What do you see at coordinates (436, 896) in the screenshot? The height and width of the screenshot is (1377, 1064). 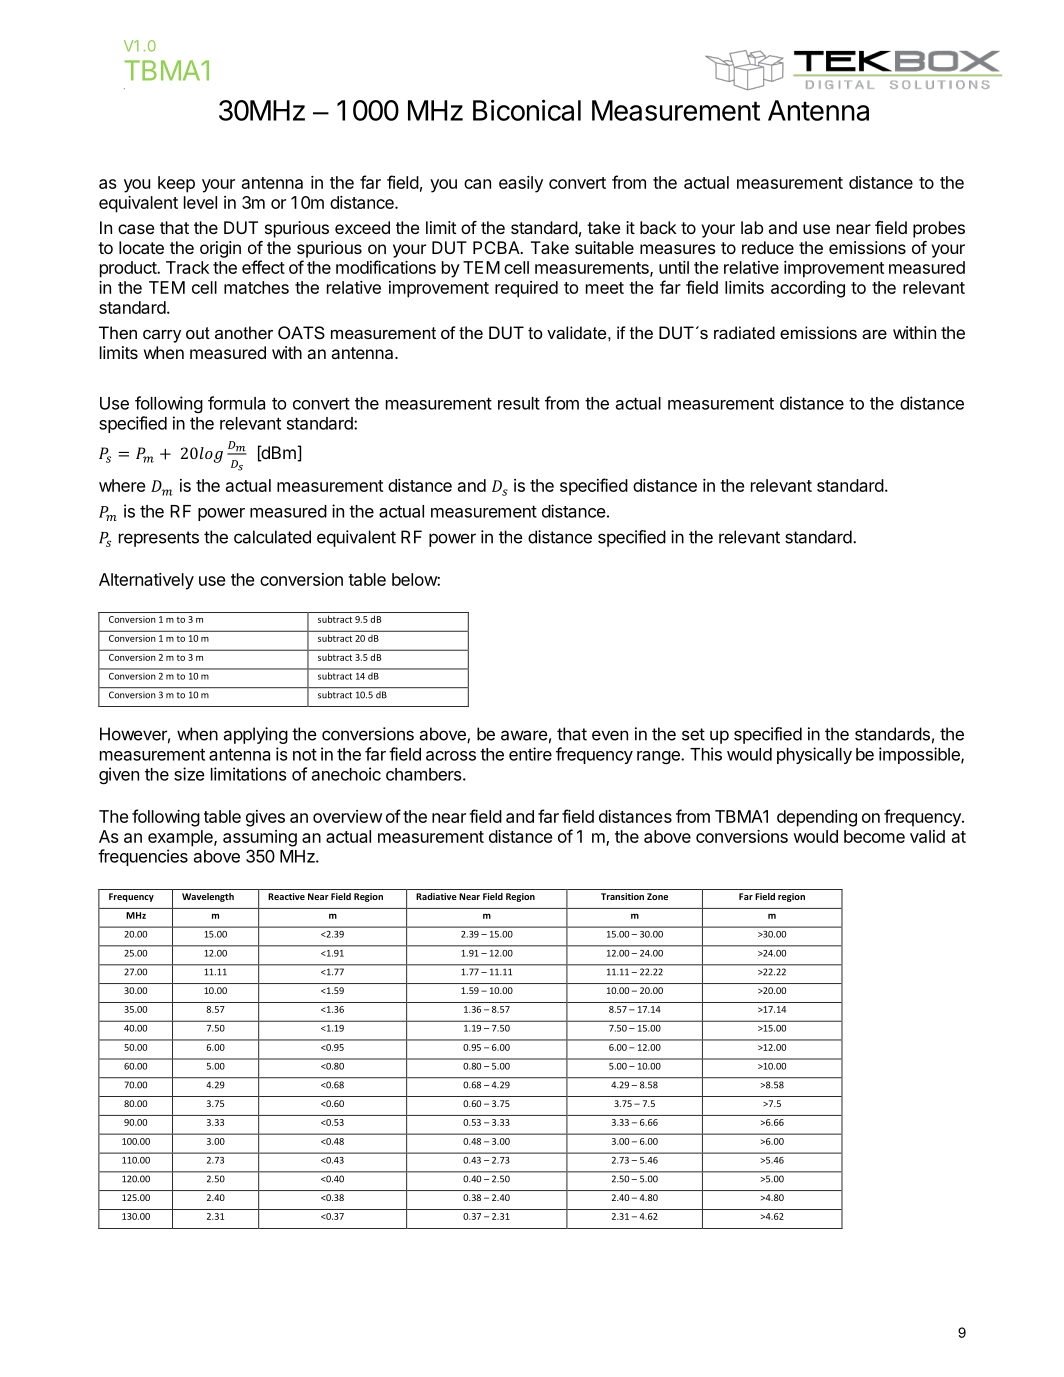 I see `Radiative` at bounding box center [436, 896].
